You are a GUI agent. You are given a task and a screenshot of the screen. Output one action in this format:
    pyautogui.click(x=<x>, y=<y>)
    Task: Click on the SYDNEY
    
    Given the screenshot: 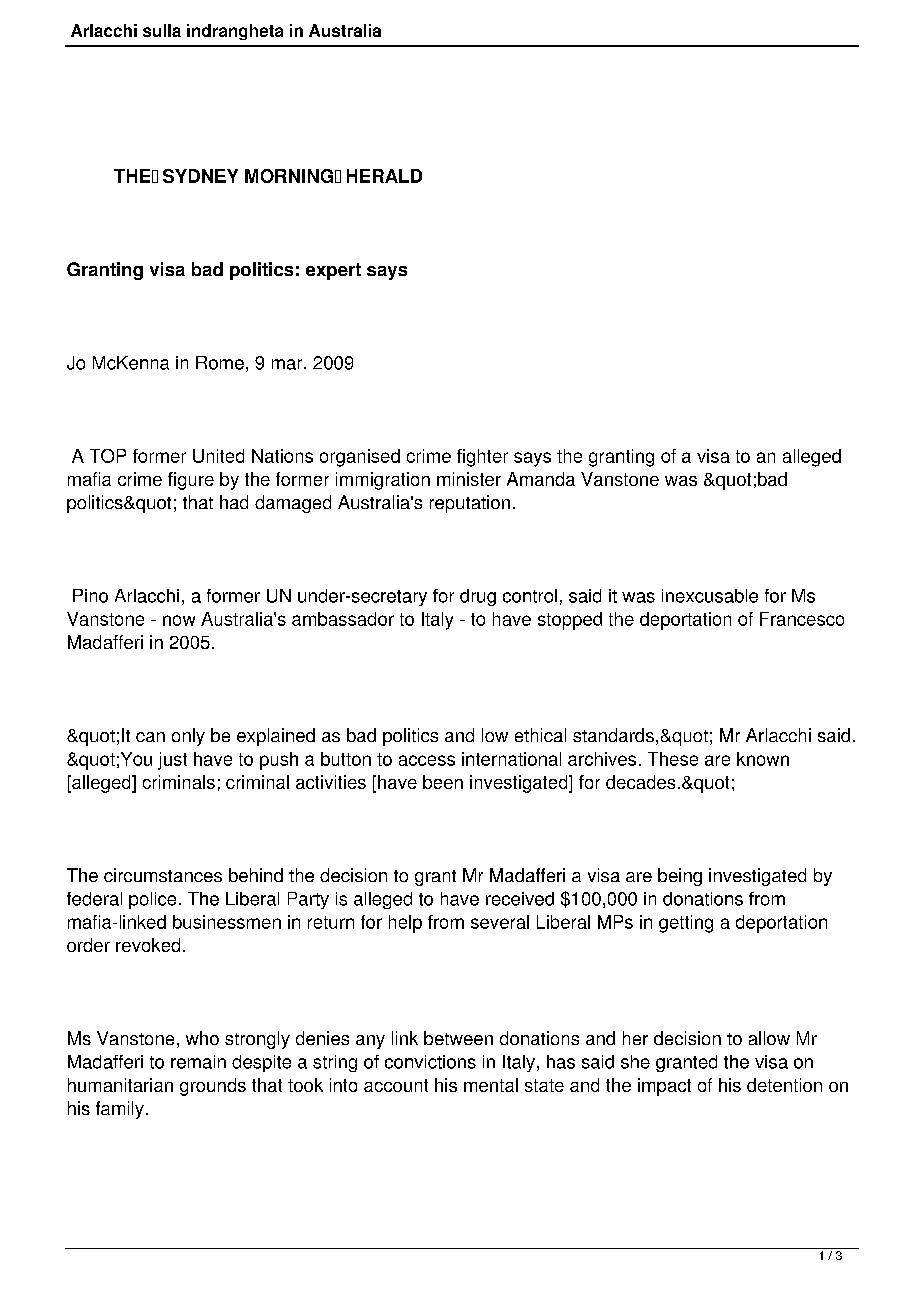 What is the action you would take?
    pyautogui.click(x=200, y=176)
